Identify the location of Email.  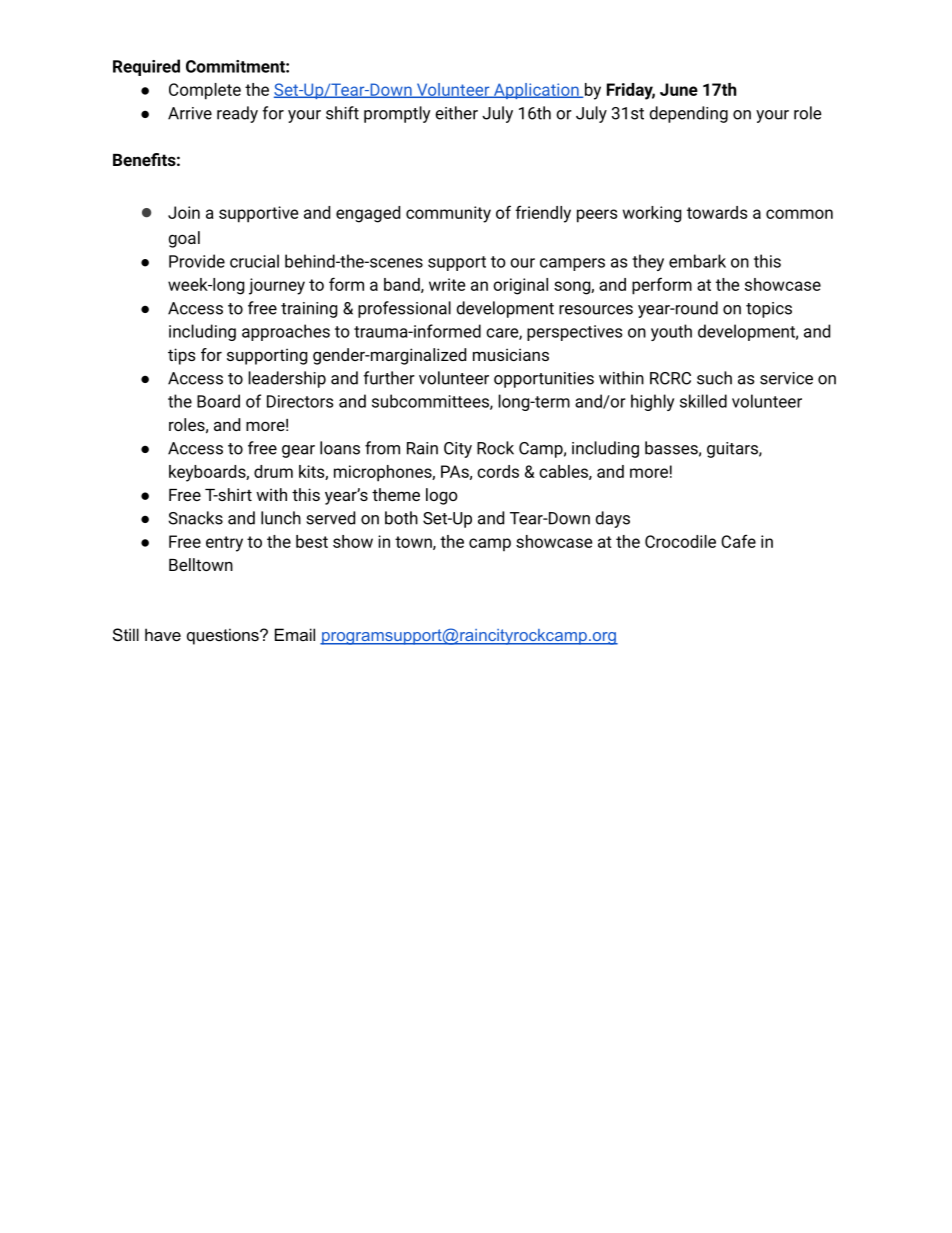
(295, 634).
